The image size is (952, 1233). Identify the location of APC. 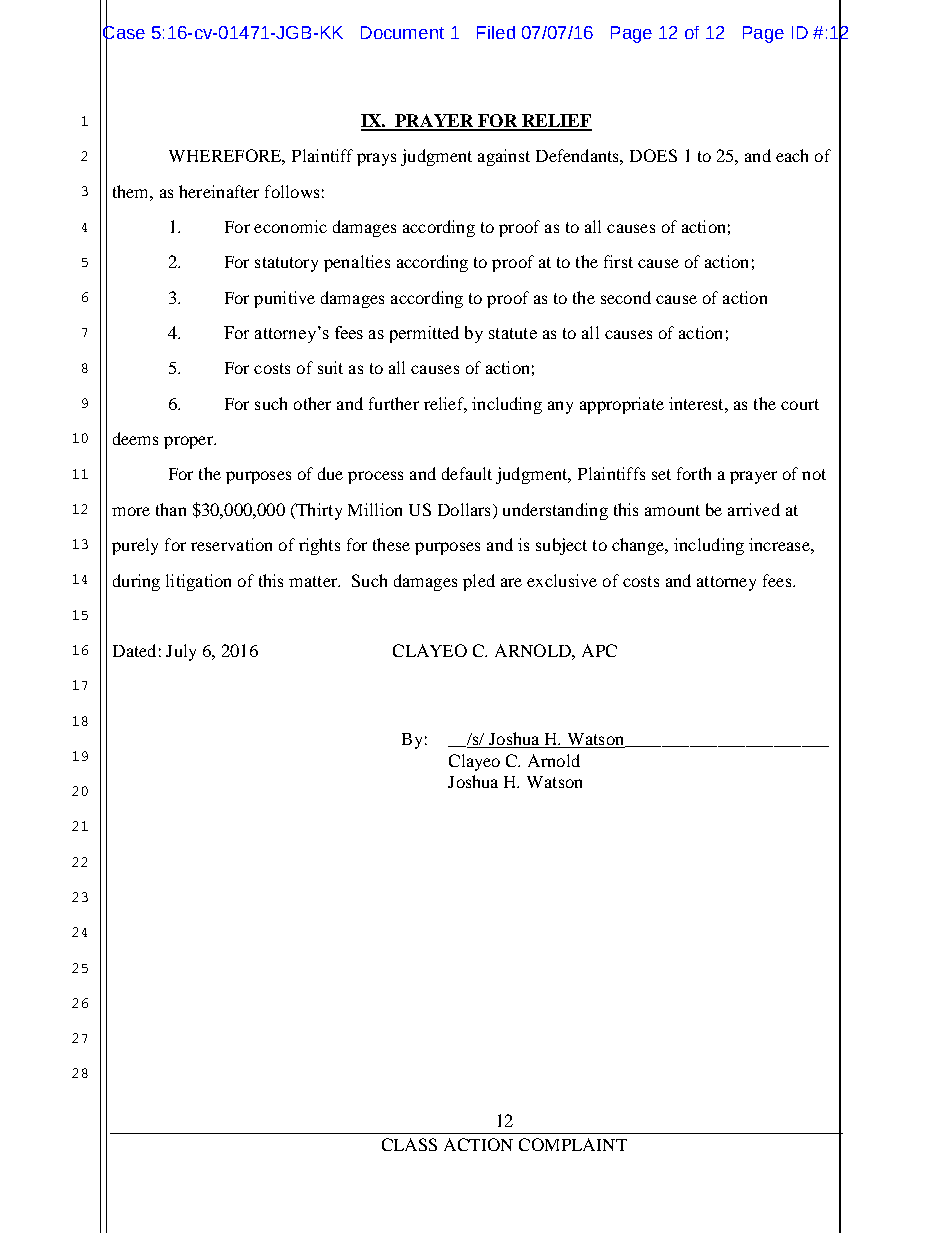
(599, 650).
